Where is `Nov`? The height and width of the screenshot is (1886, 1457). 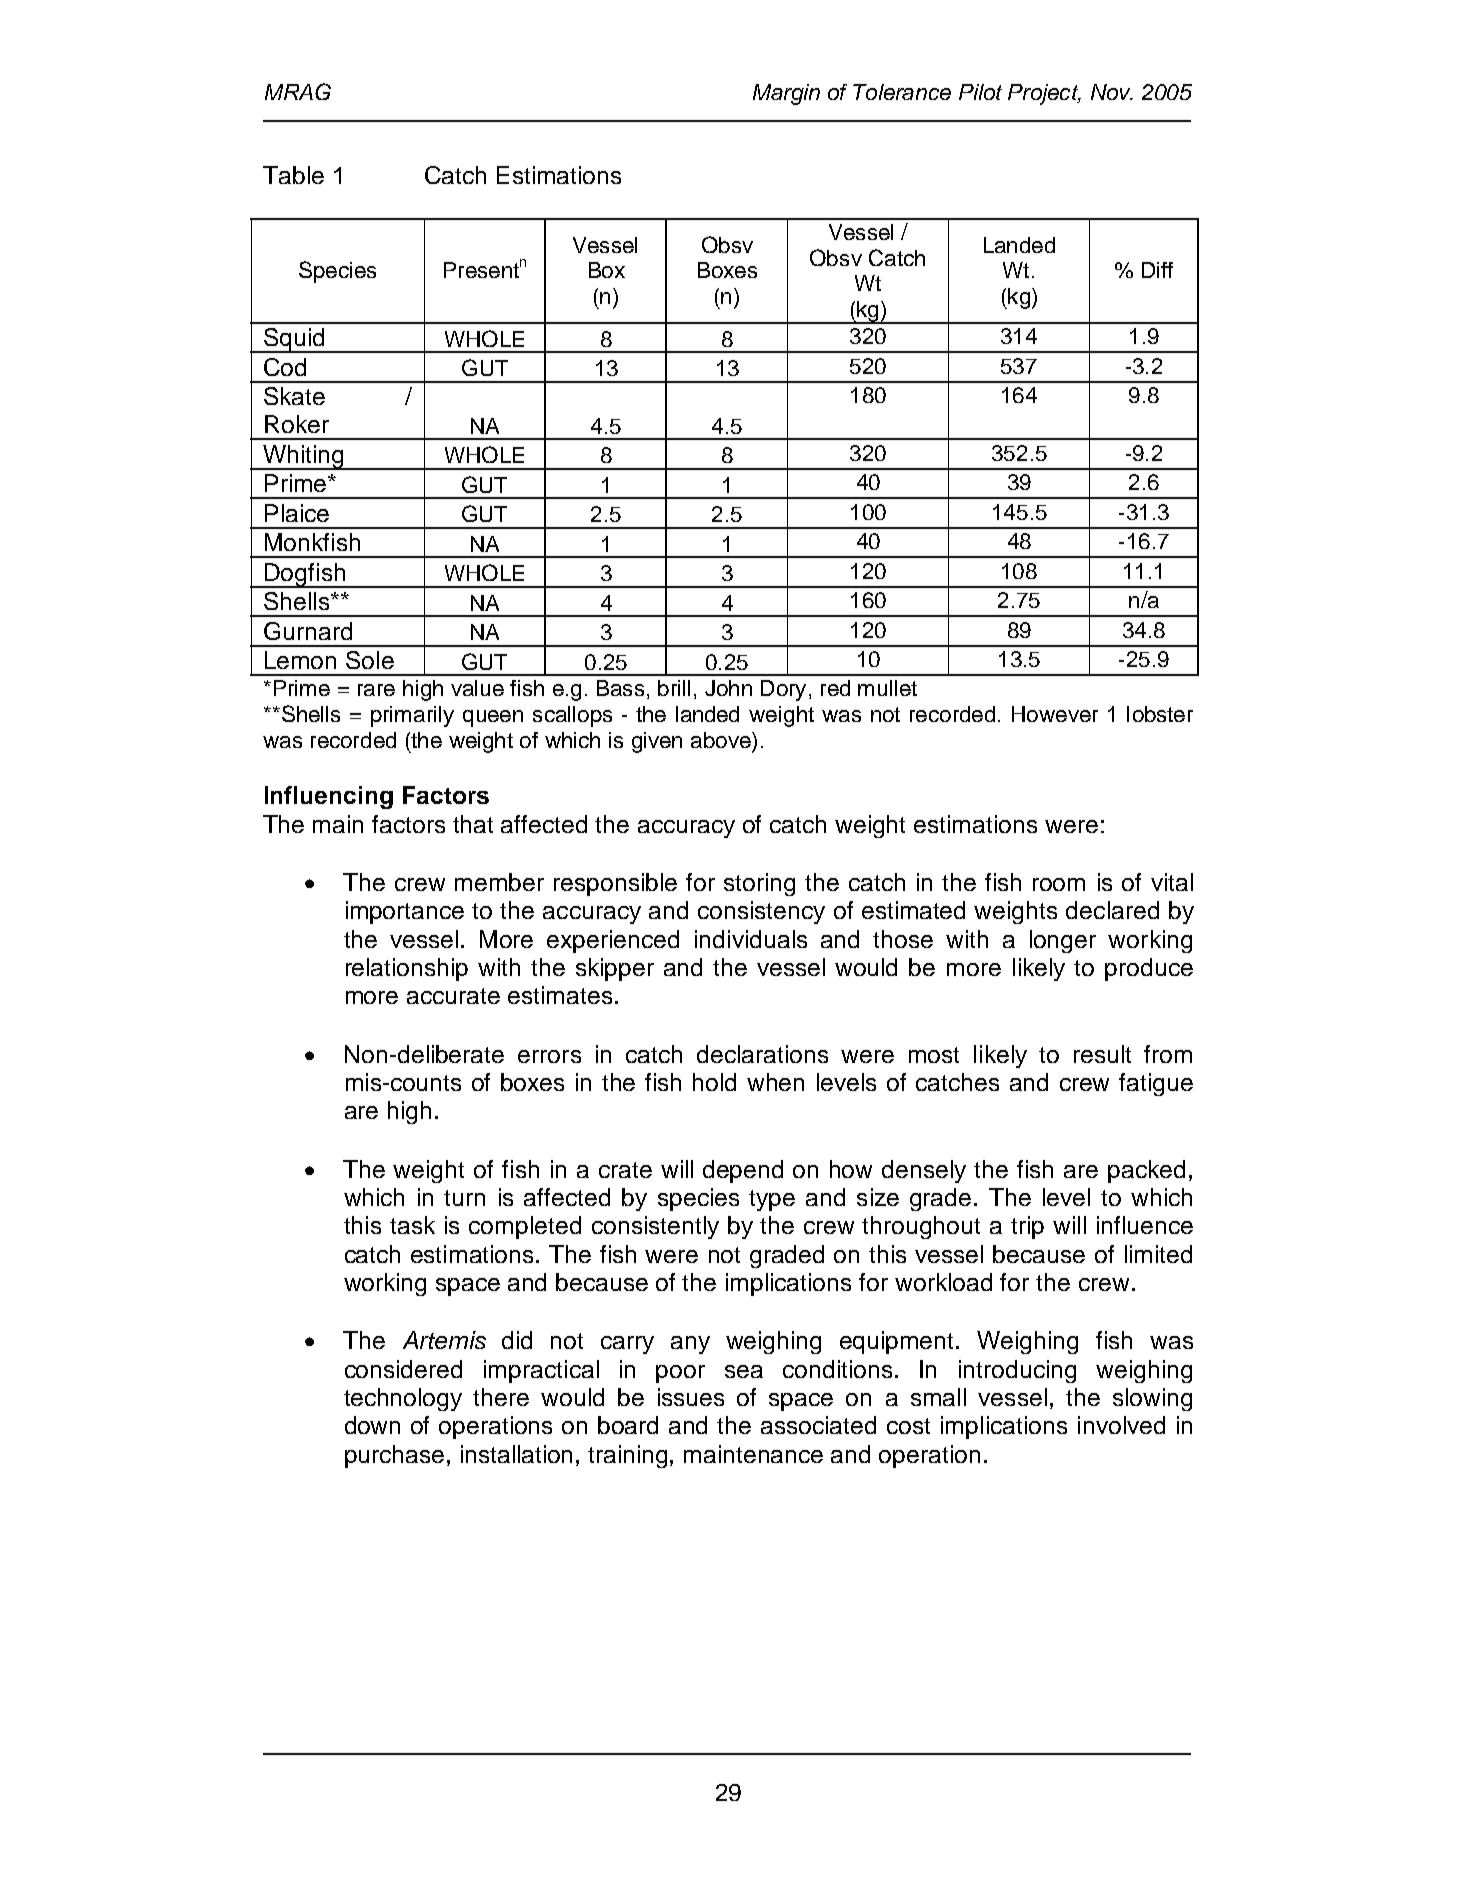
Nov is located at coordinates (1112, 92).
